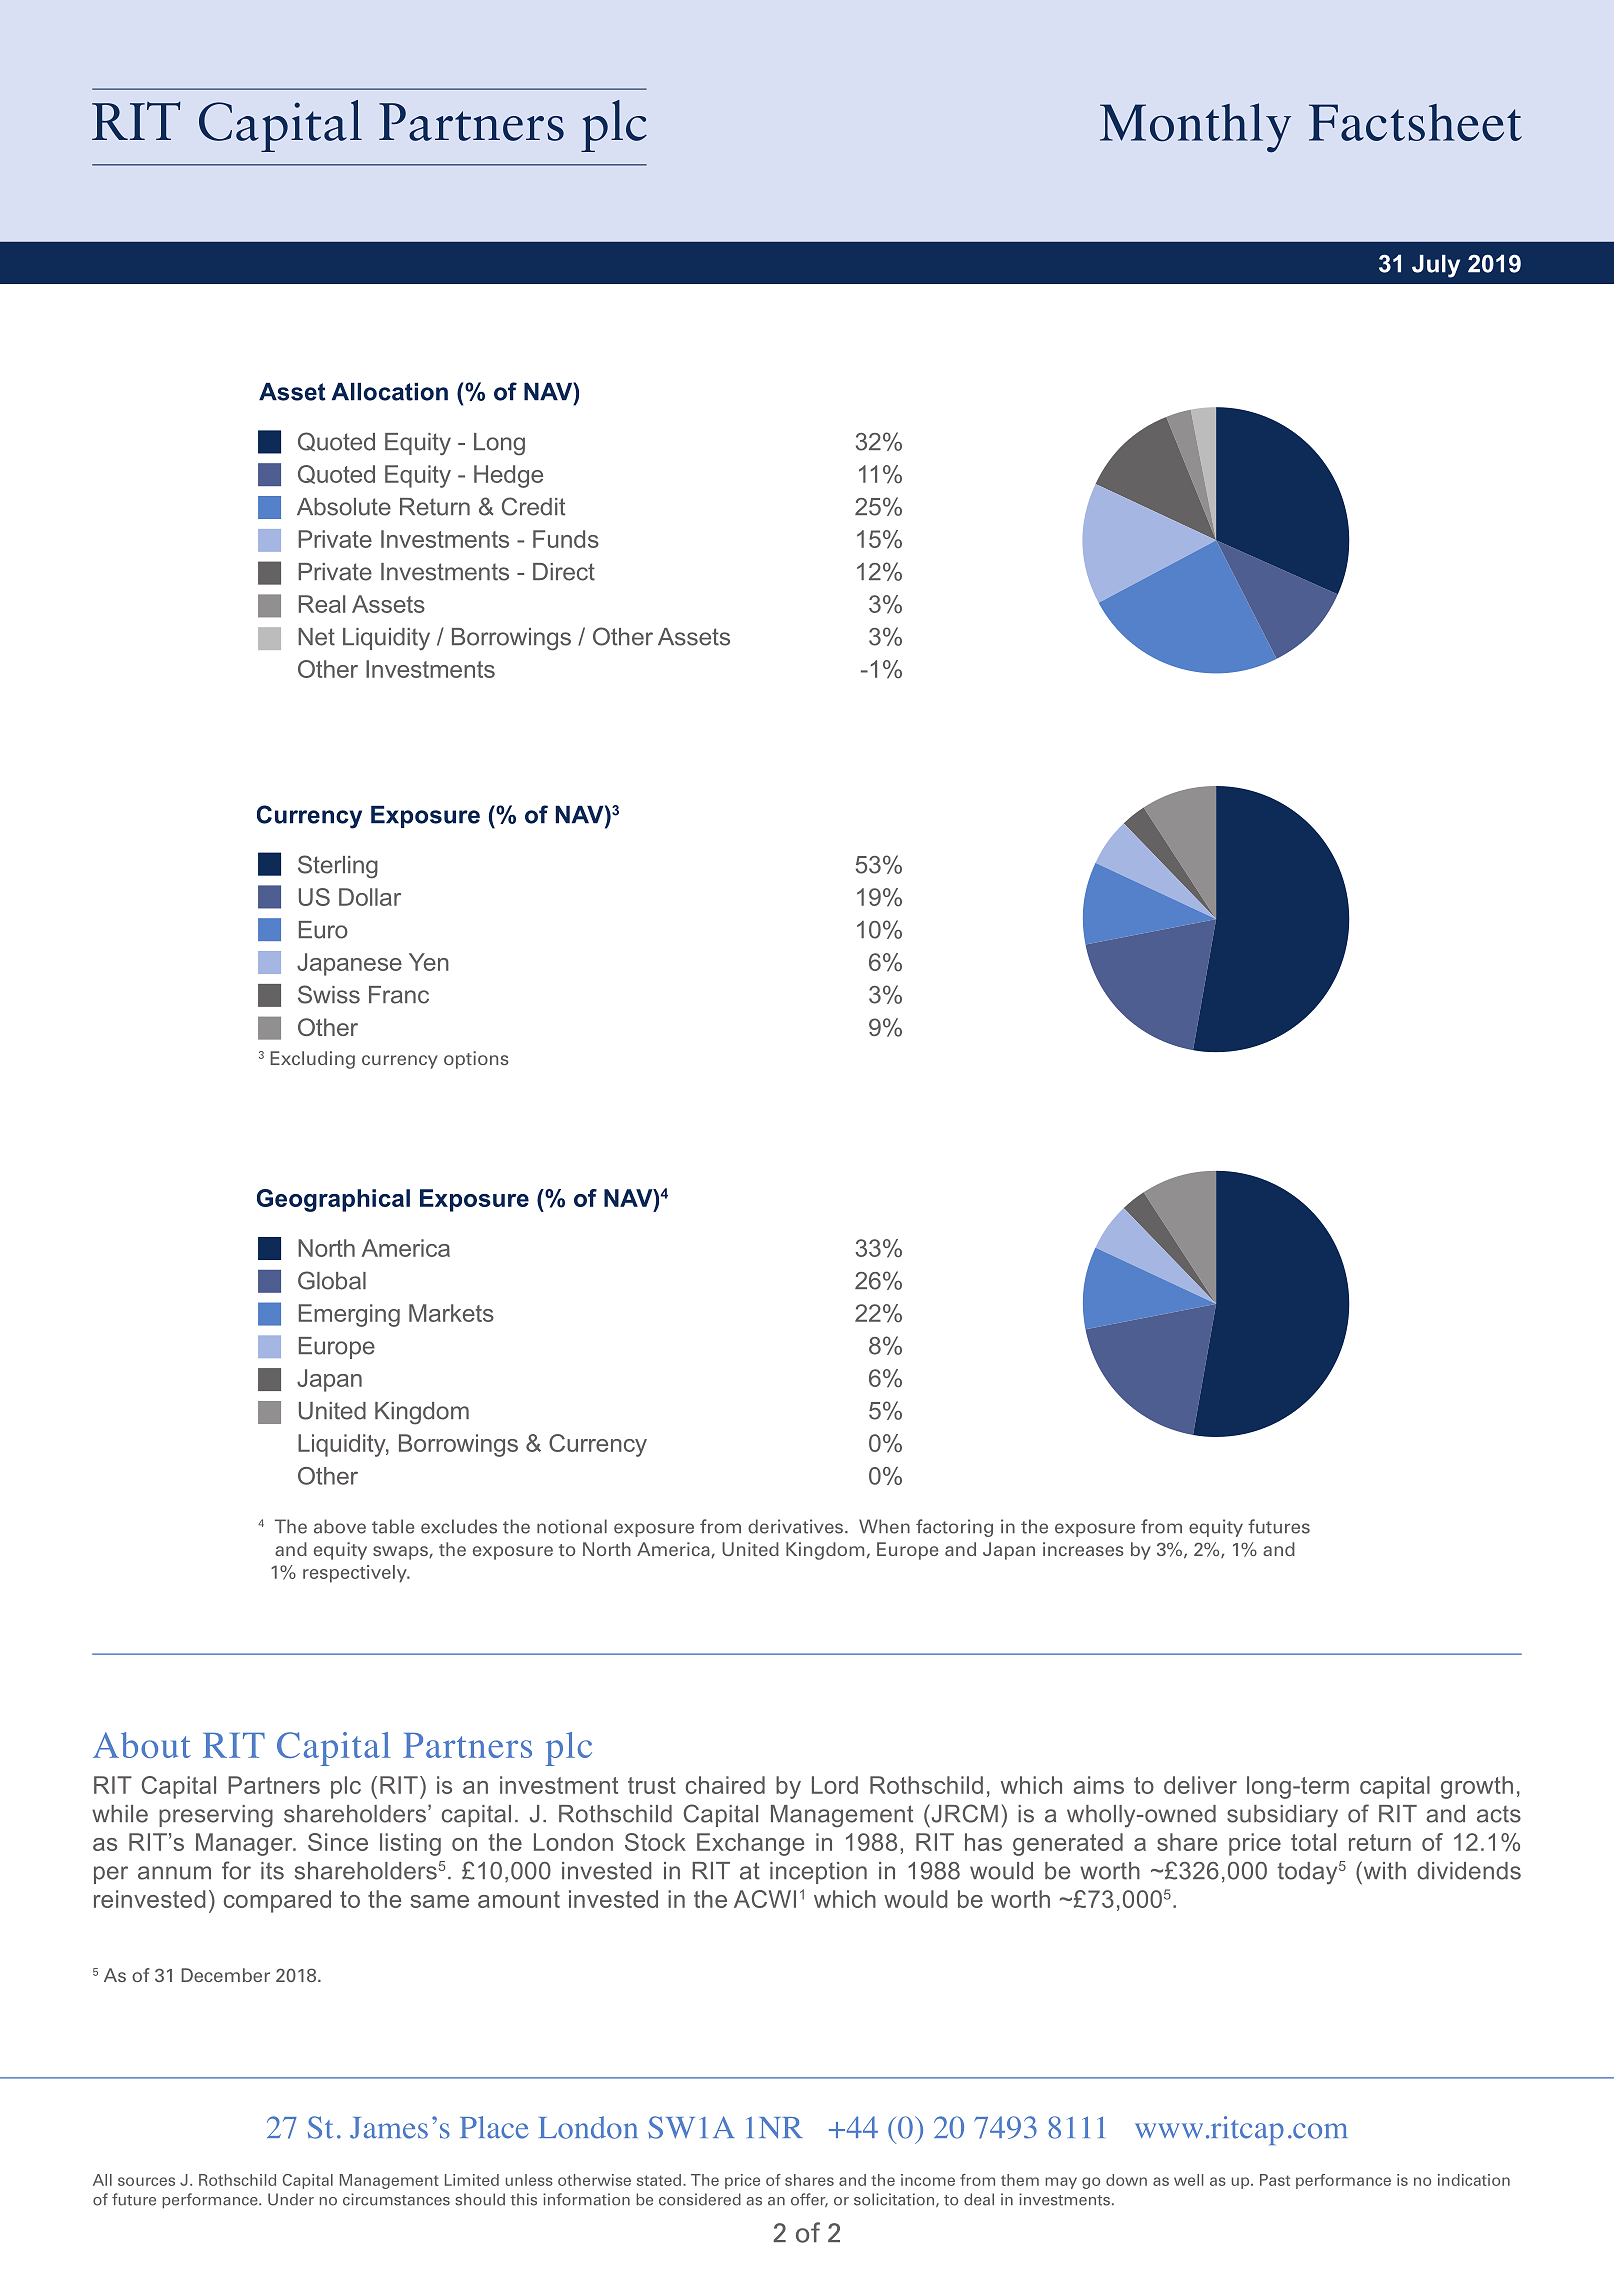  I want to click on Under, so click(291, 2199).
